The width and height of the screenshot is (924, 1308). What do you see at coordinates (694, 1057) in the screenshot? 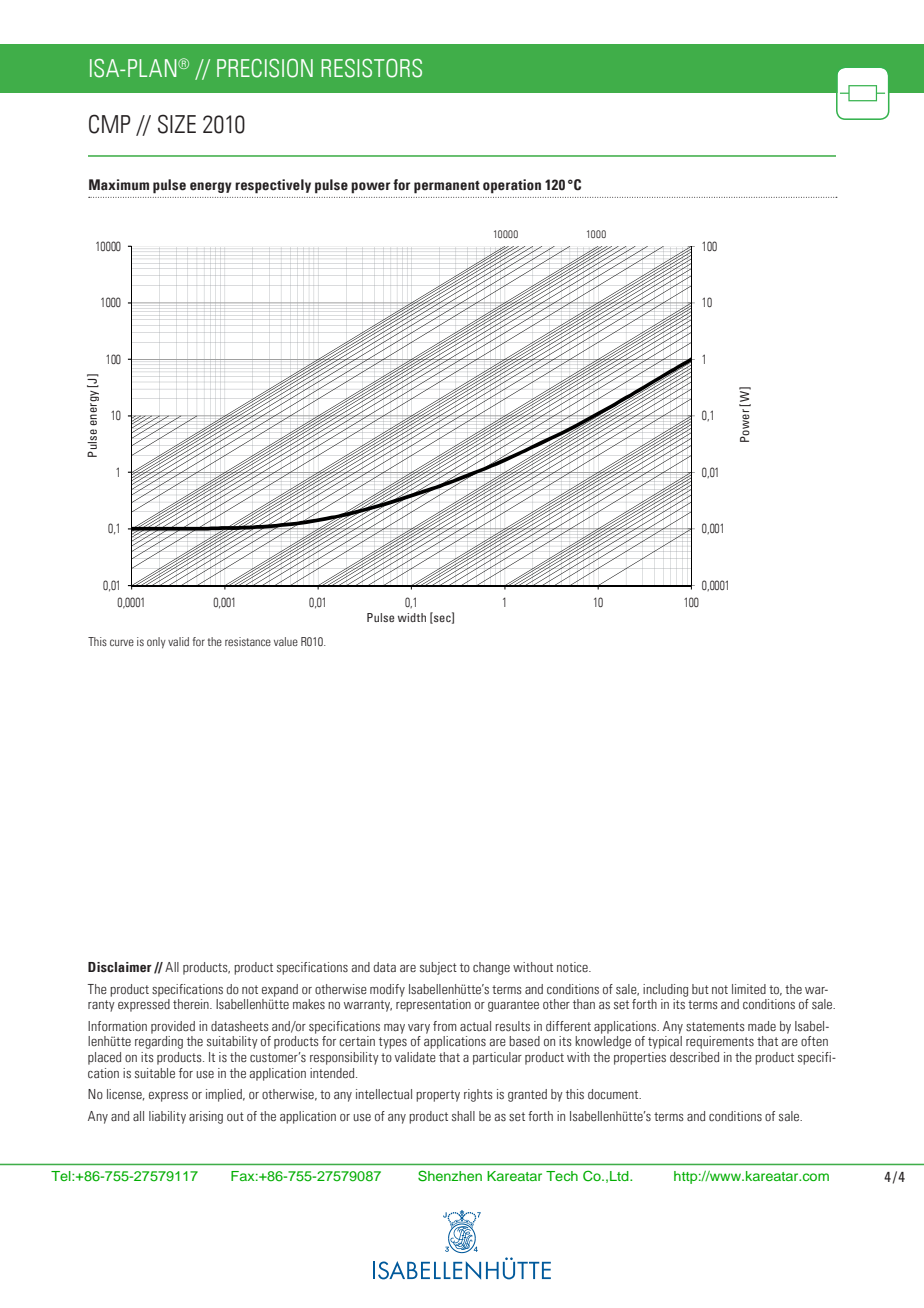
I see `described` at bounding box center [694, 1057].
